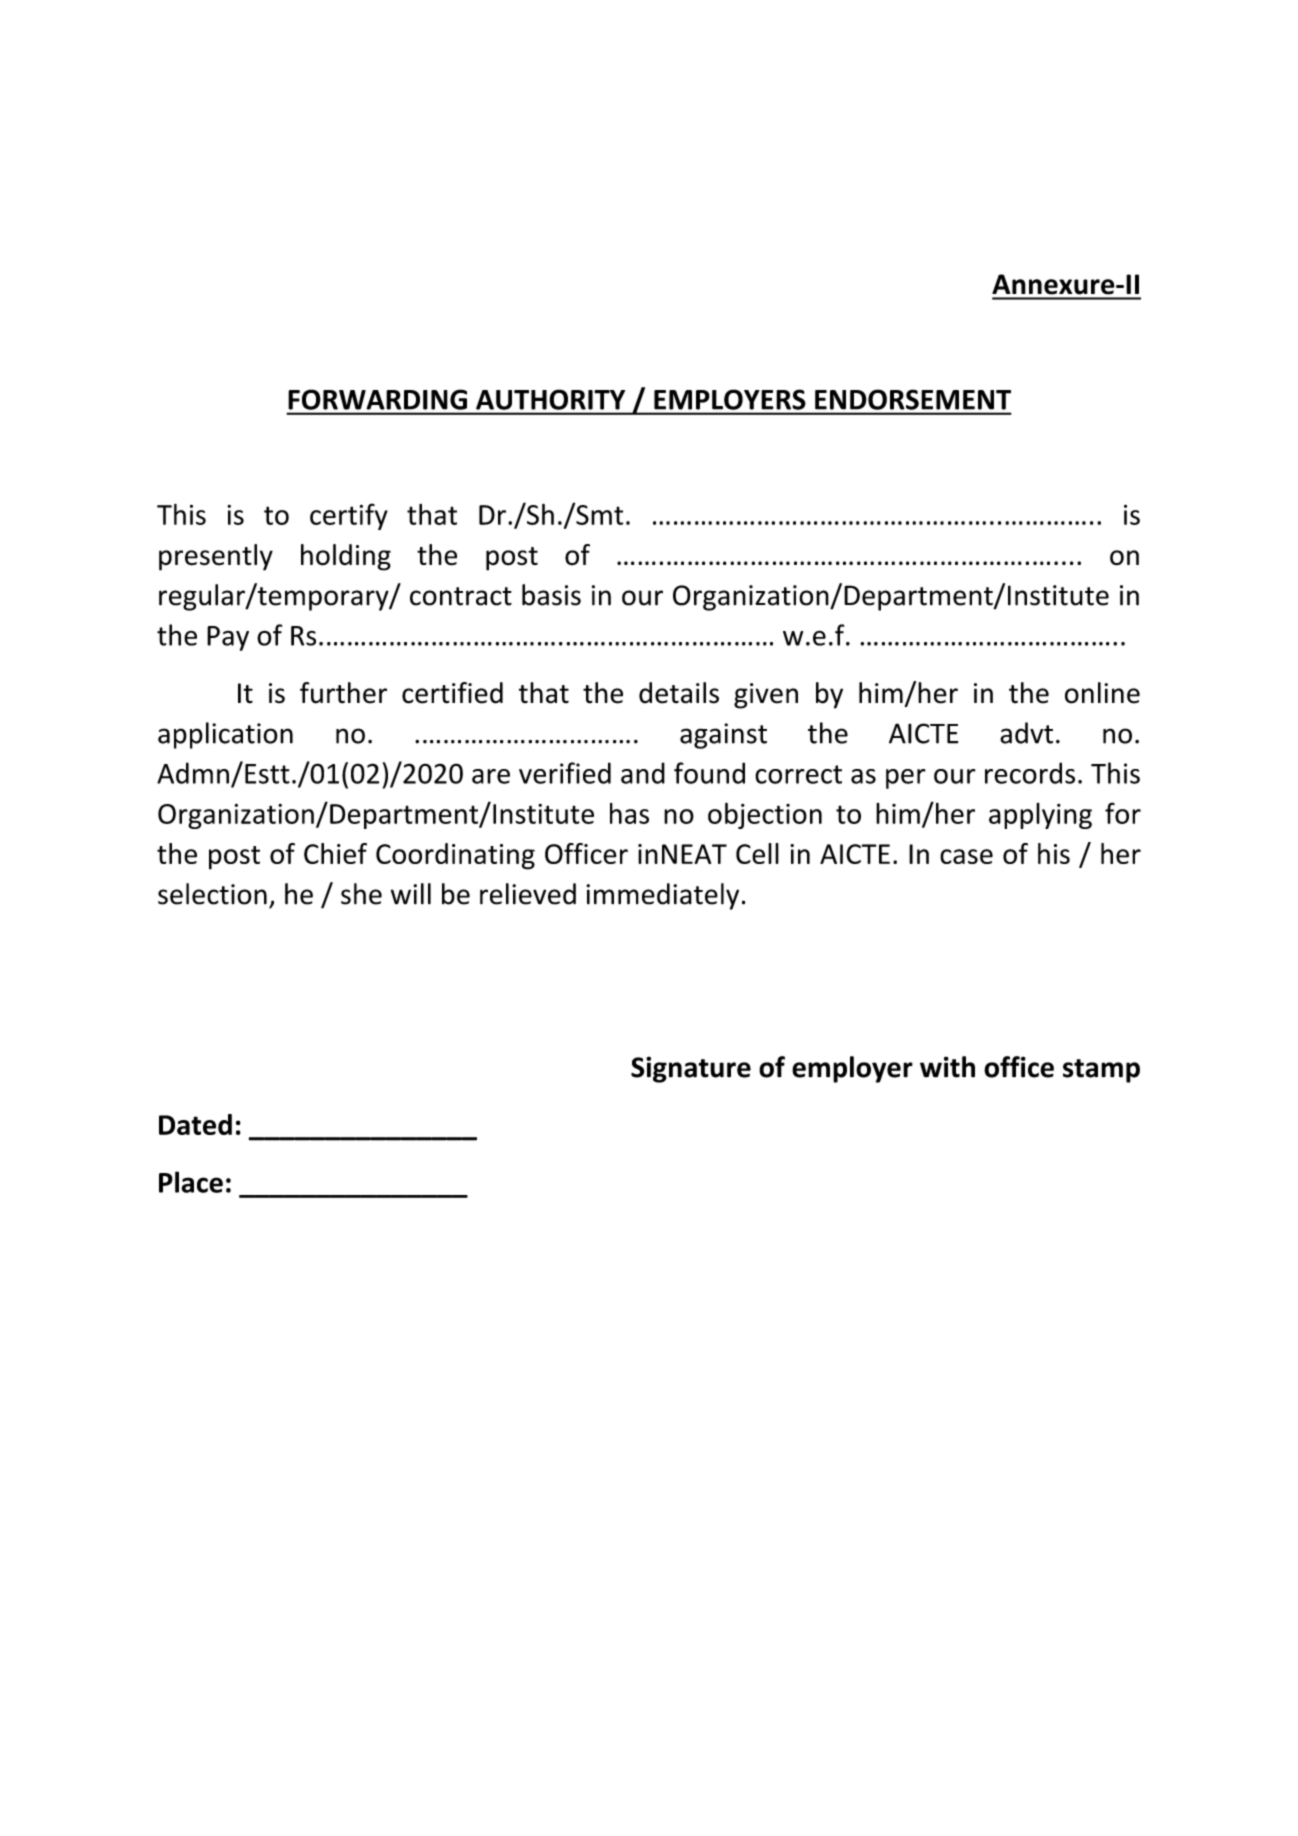 The image size is (1298, 1836). What do you see at coordinates (1102, 693) in the screenshot?
I see `online` at bounding box center [1102, 693].
